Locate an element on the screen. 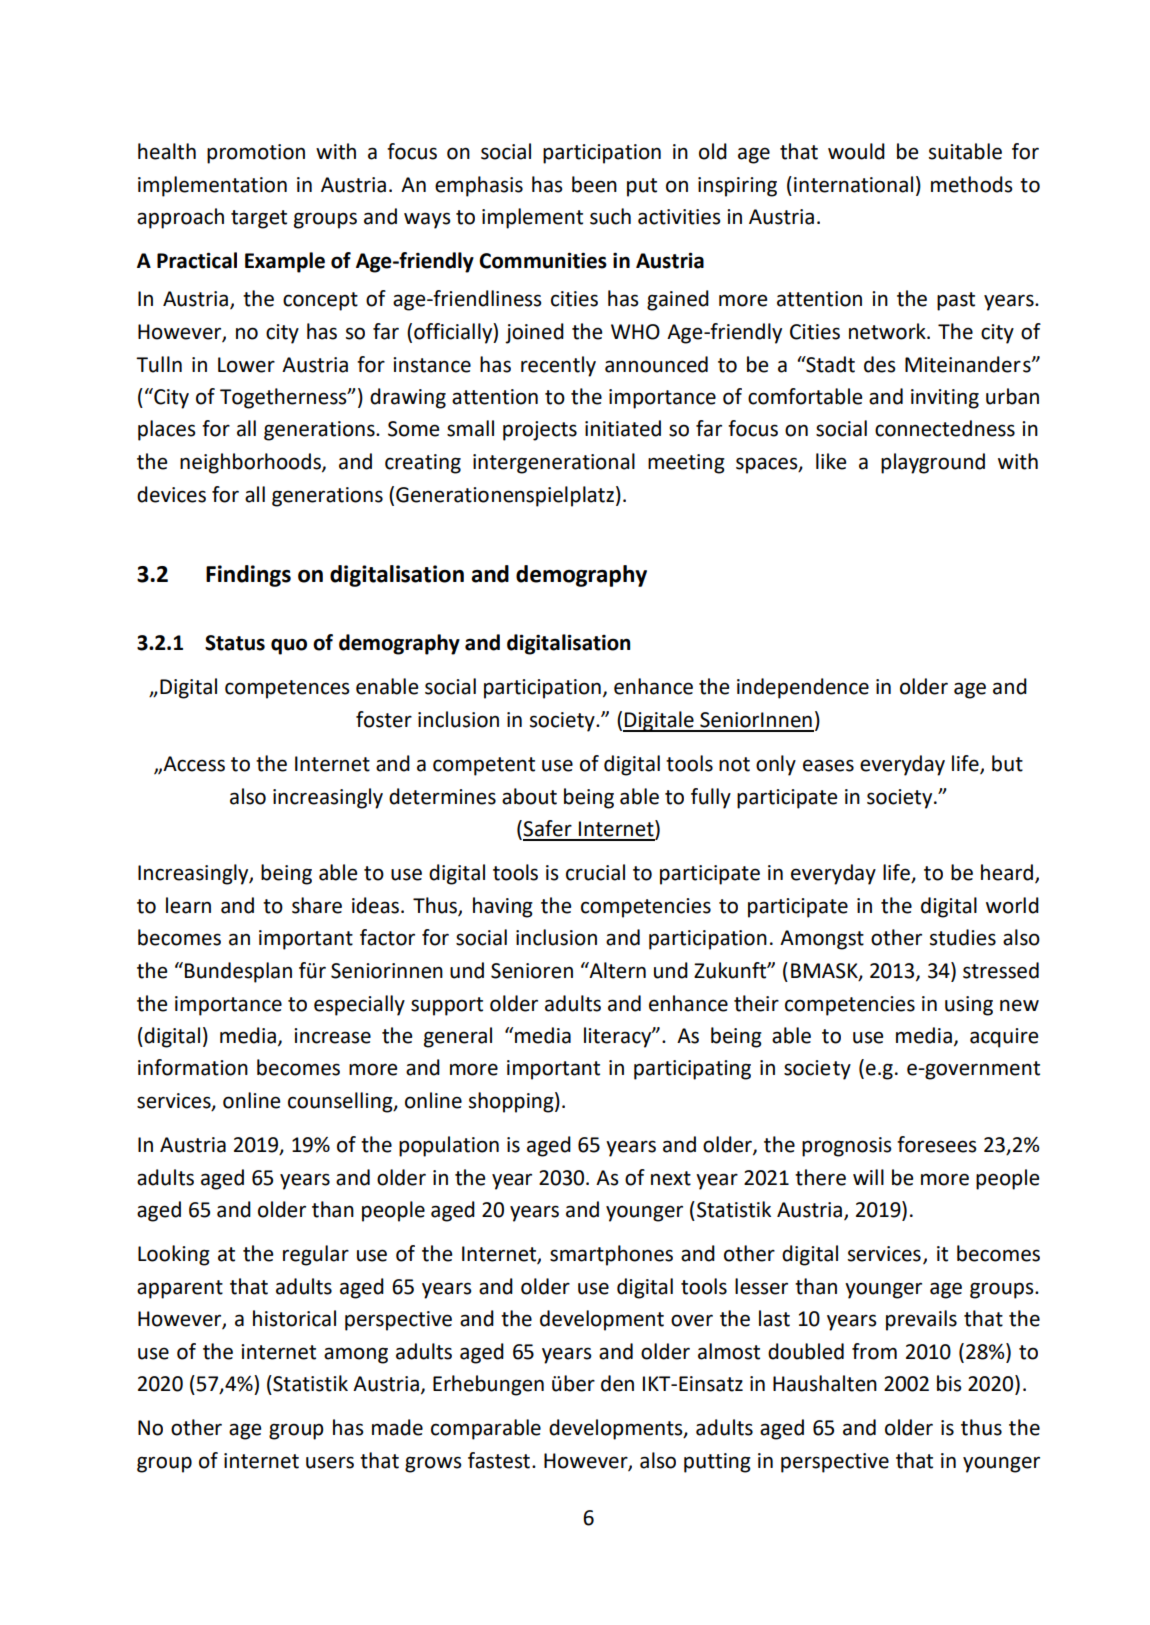 The height and width of the screenshot is (1625, 1150). participating is located at coordinates (692, 1070).
